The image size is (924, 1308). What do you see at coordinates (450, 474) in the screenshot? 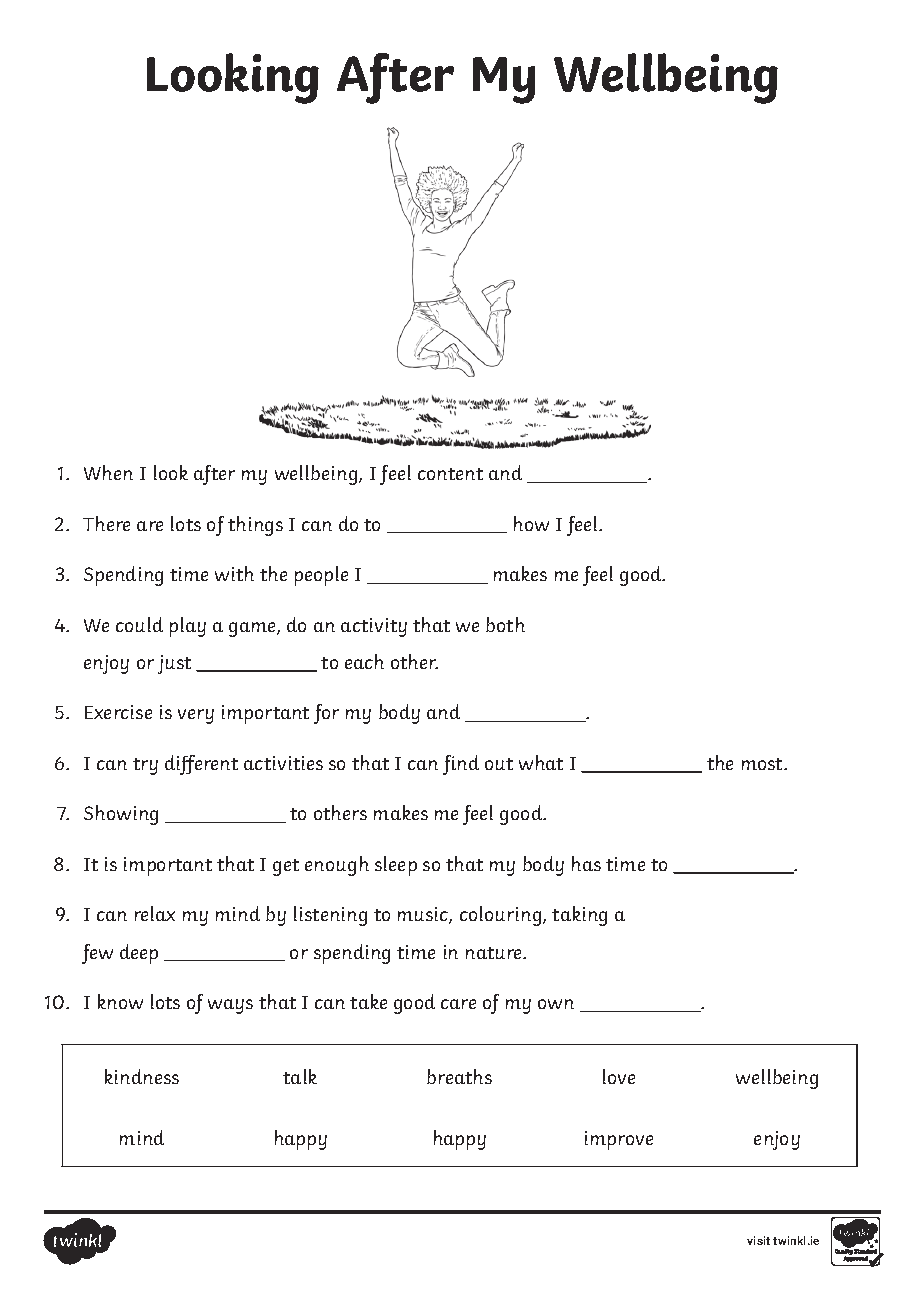
I see `content` at bounding box center [450, 474].
